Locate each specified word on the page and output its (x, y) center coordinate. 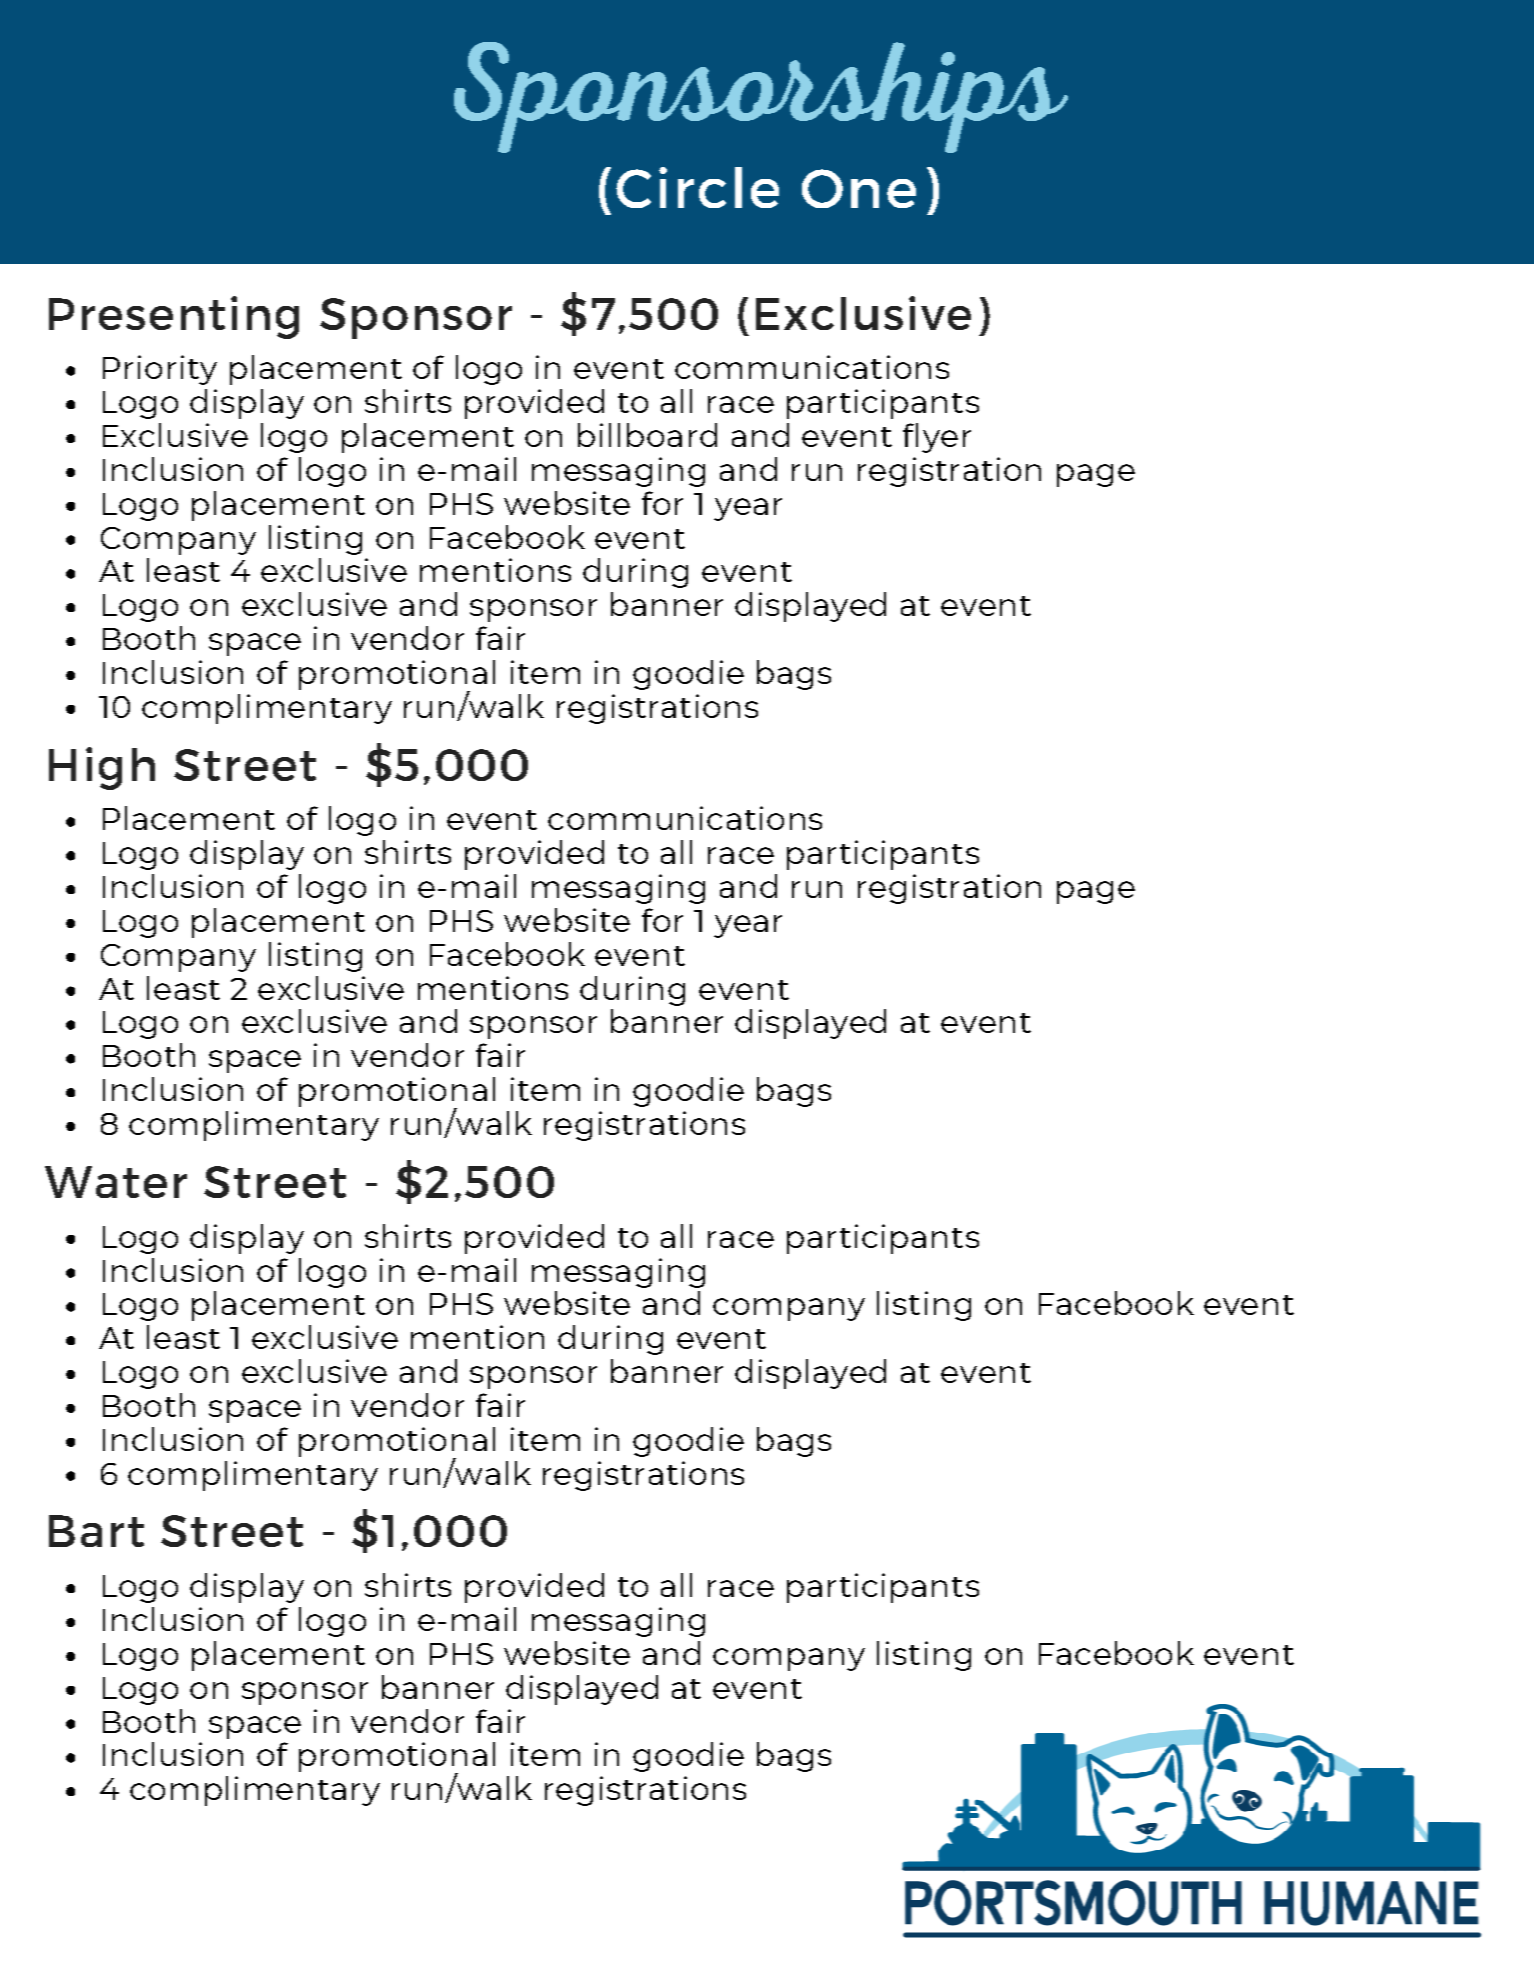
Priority (160, 370)
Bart (96, 1531)
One (859, 188)
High (102, 768)
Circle (697, 187)
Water (116, 1182)
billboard (647, 435)
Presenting (174, 317)
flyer (937, 438)
